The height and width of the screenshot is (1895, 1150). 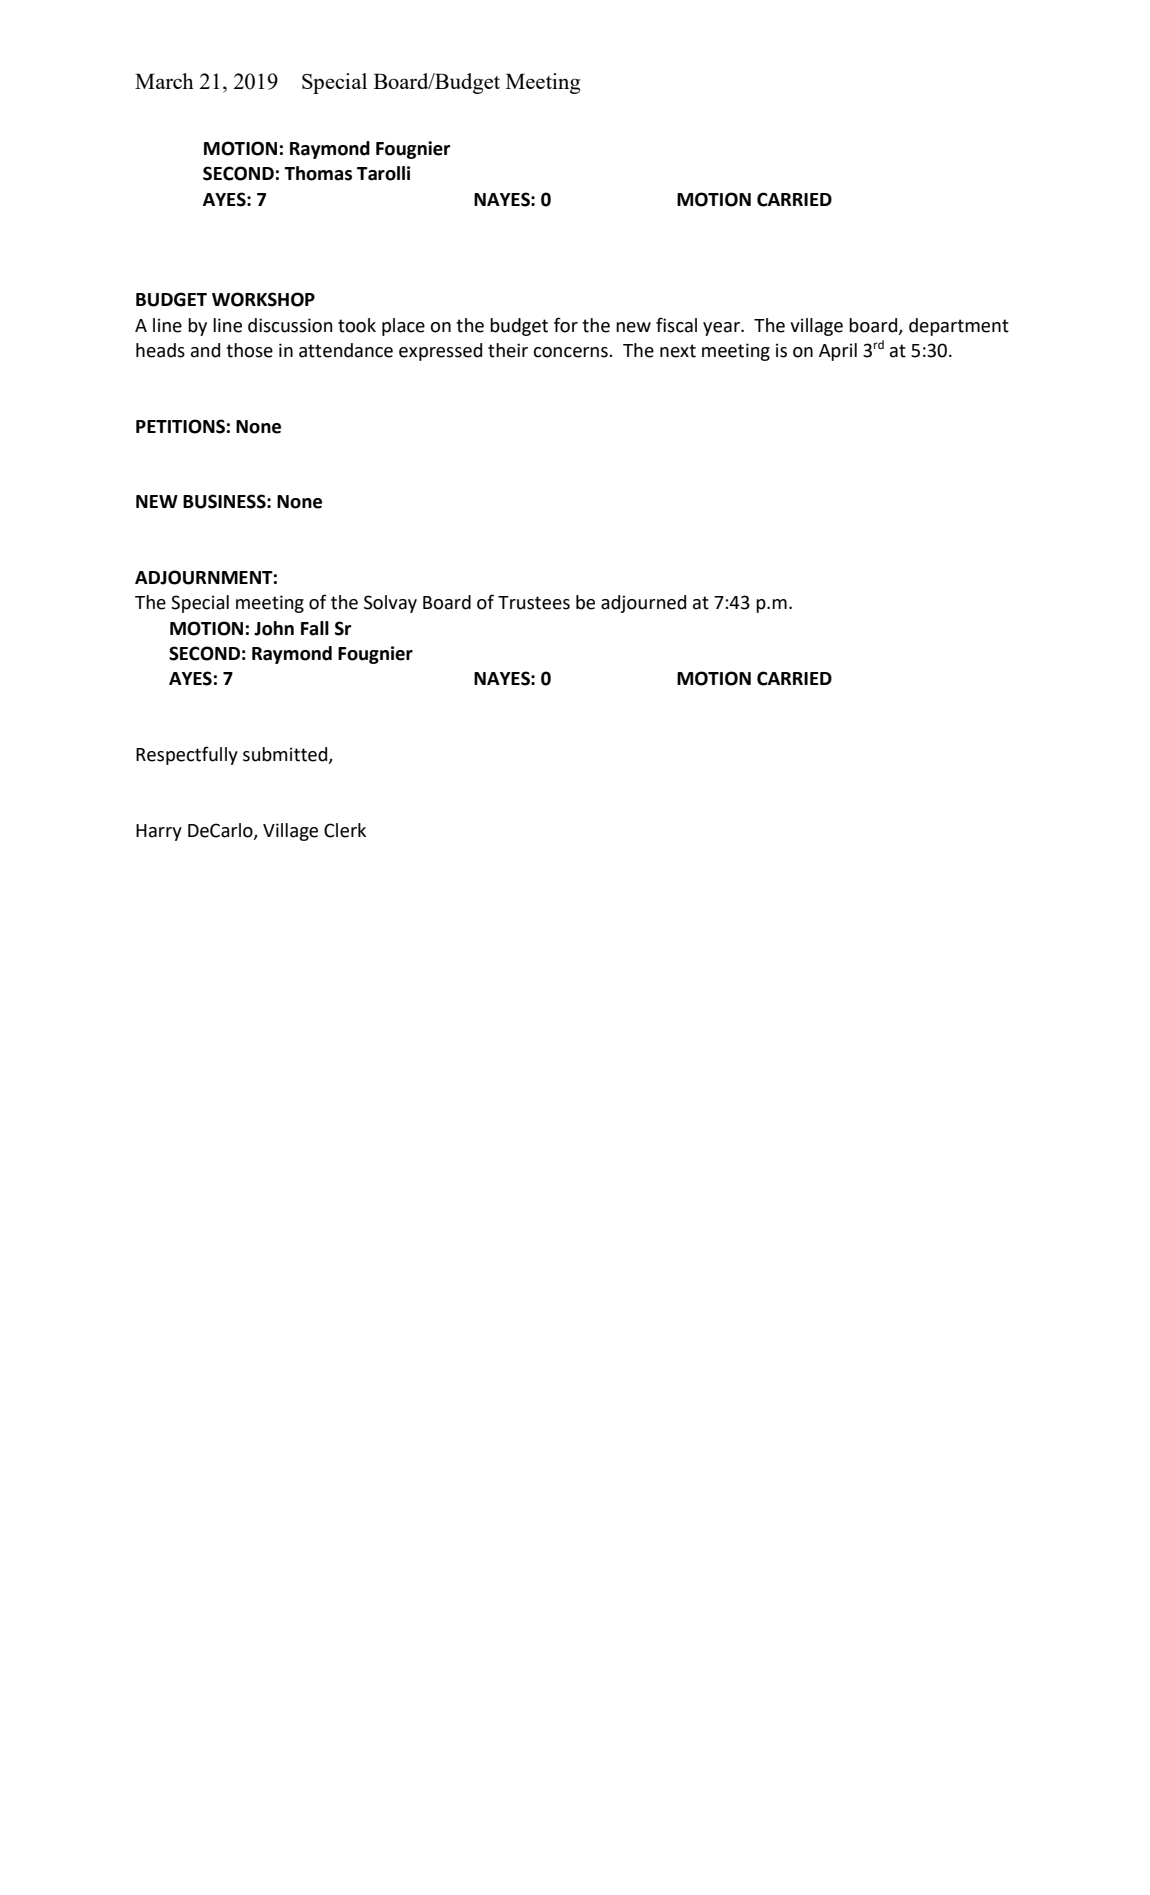 What do you see at coordinates (390, 604) in the screenshot?
I see `Solvay` at bounding box center [390, 604].
